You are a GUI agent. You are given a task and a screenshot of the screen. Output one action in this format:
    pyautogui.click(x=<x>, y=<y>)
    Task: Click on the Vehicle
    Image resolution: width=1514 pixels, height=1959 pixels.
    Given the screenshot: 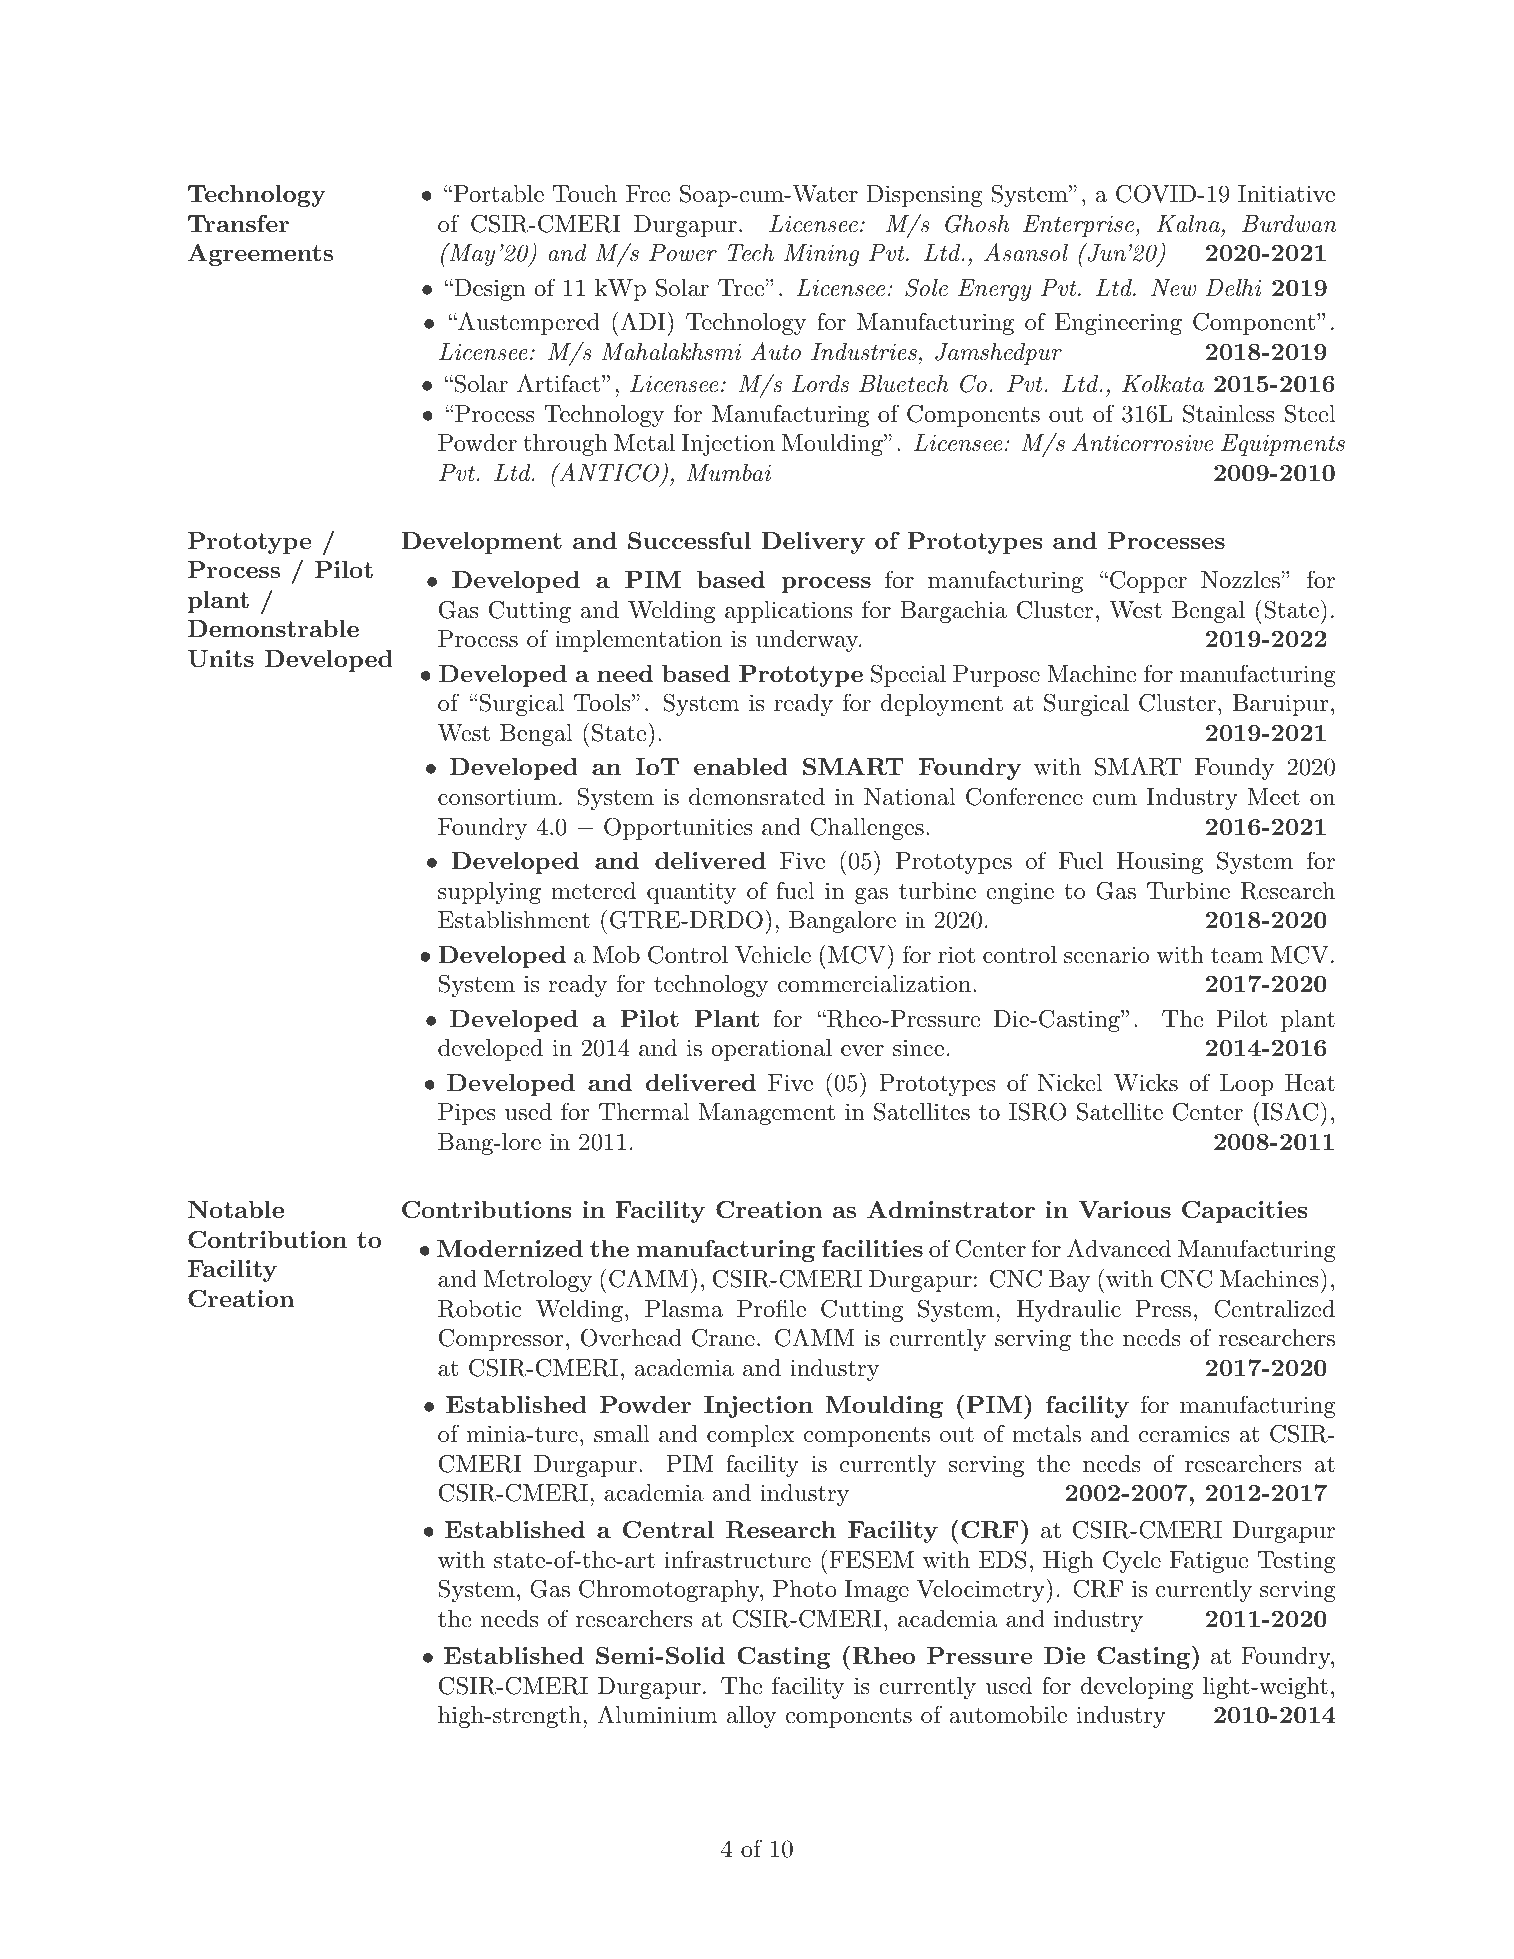 What is the action you would take?
    pyautogui.click(x=773, y=955)
